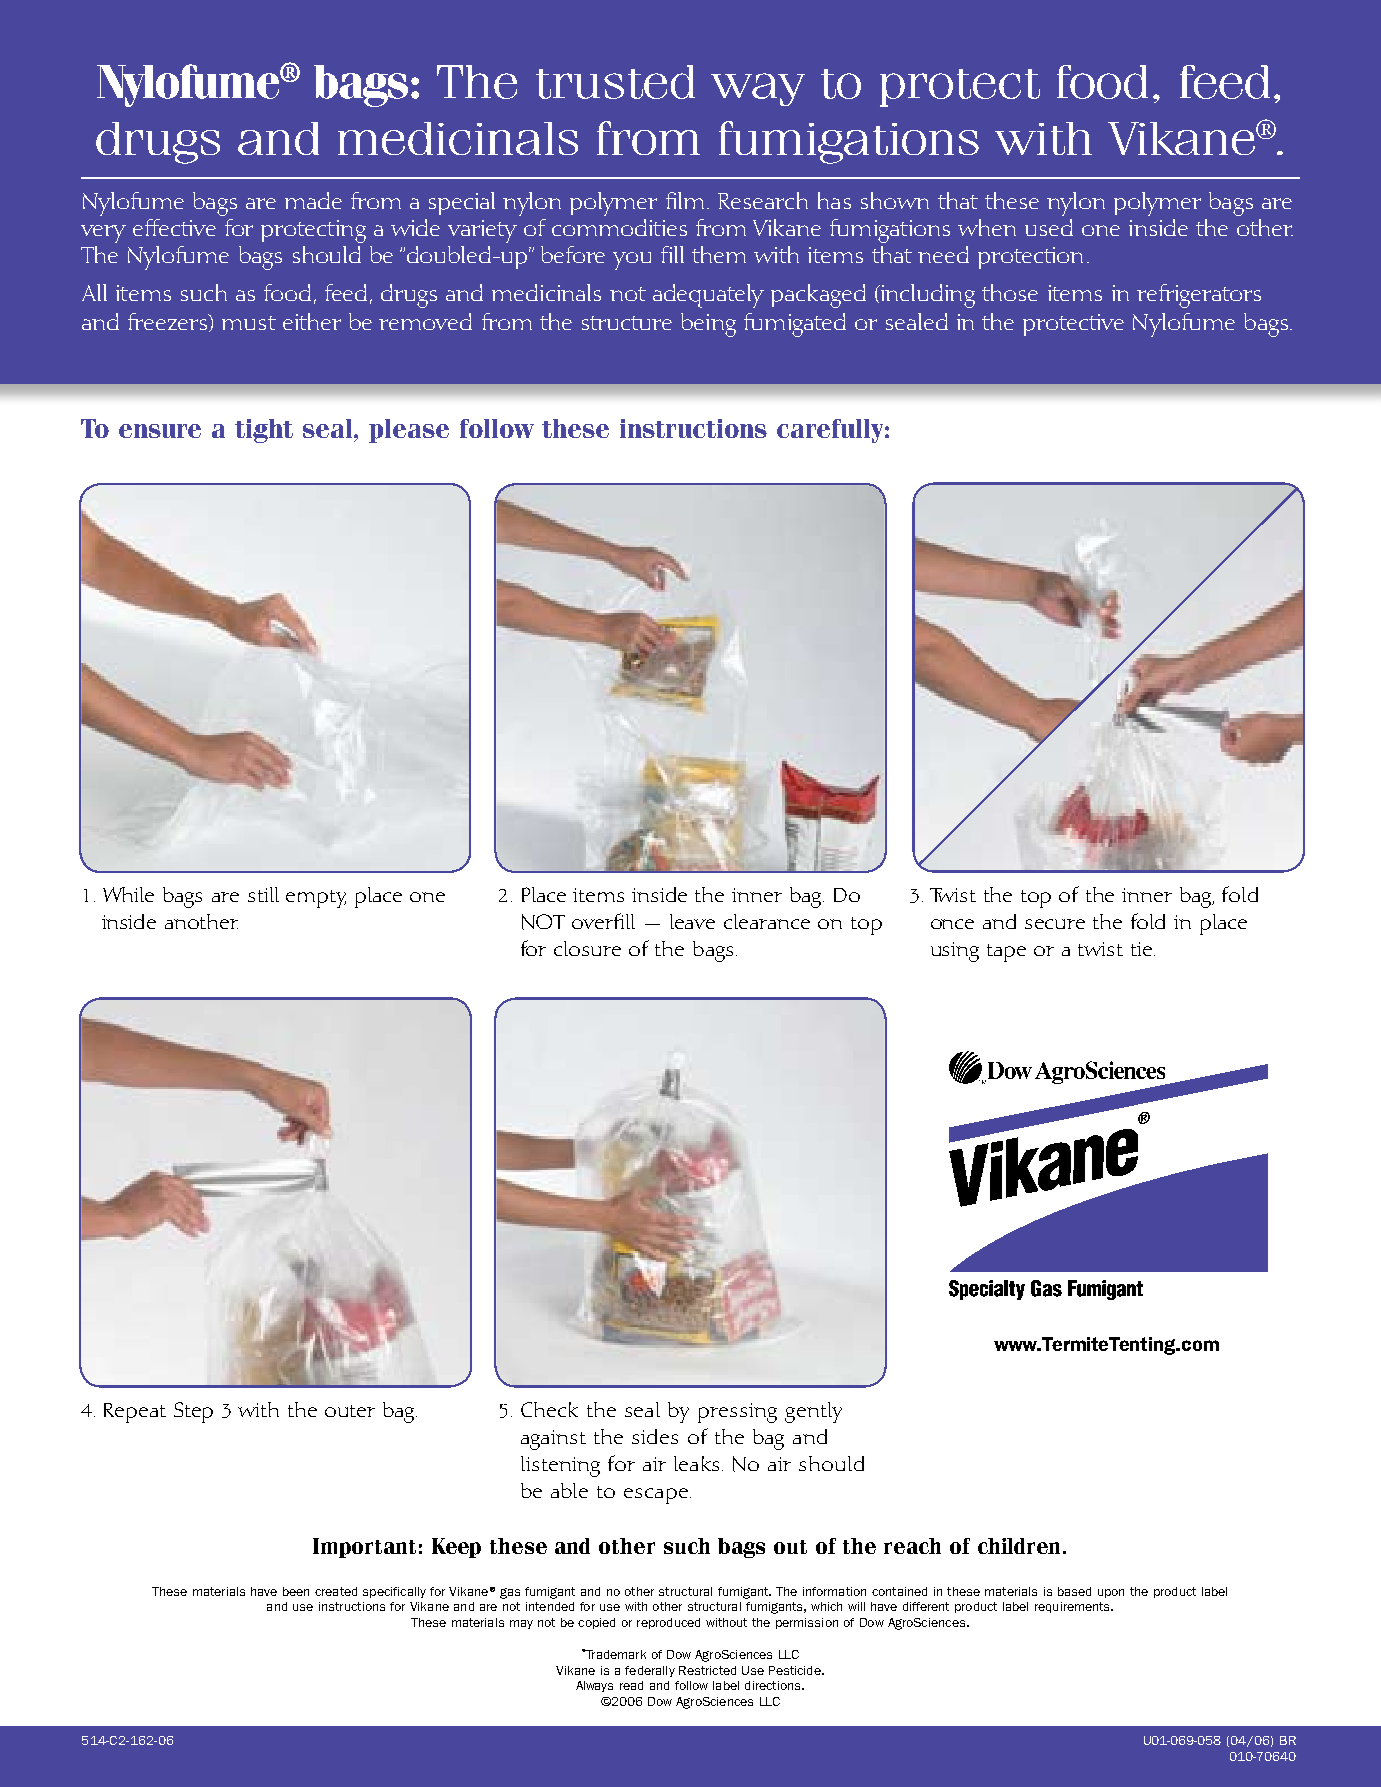 This page has height=1787, width=1381. Describe the element at coordinates (587, 948) in the page. I see `closure` at that location.
